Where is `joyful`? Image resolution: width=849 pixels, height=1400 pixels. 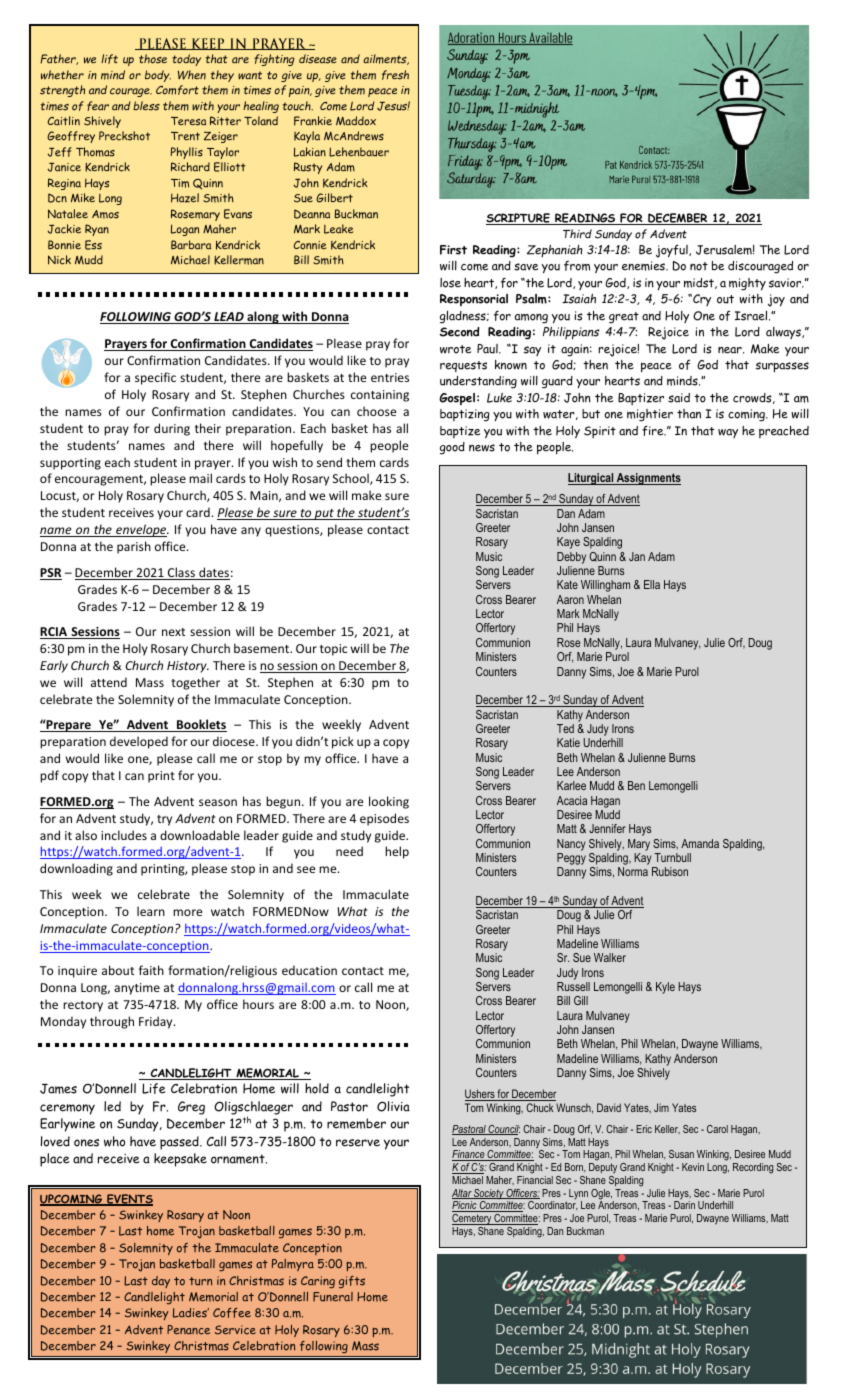 joyful is located at coordinates (673, 251).
